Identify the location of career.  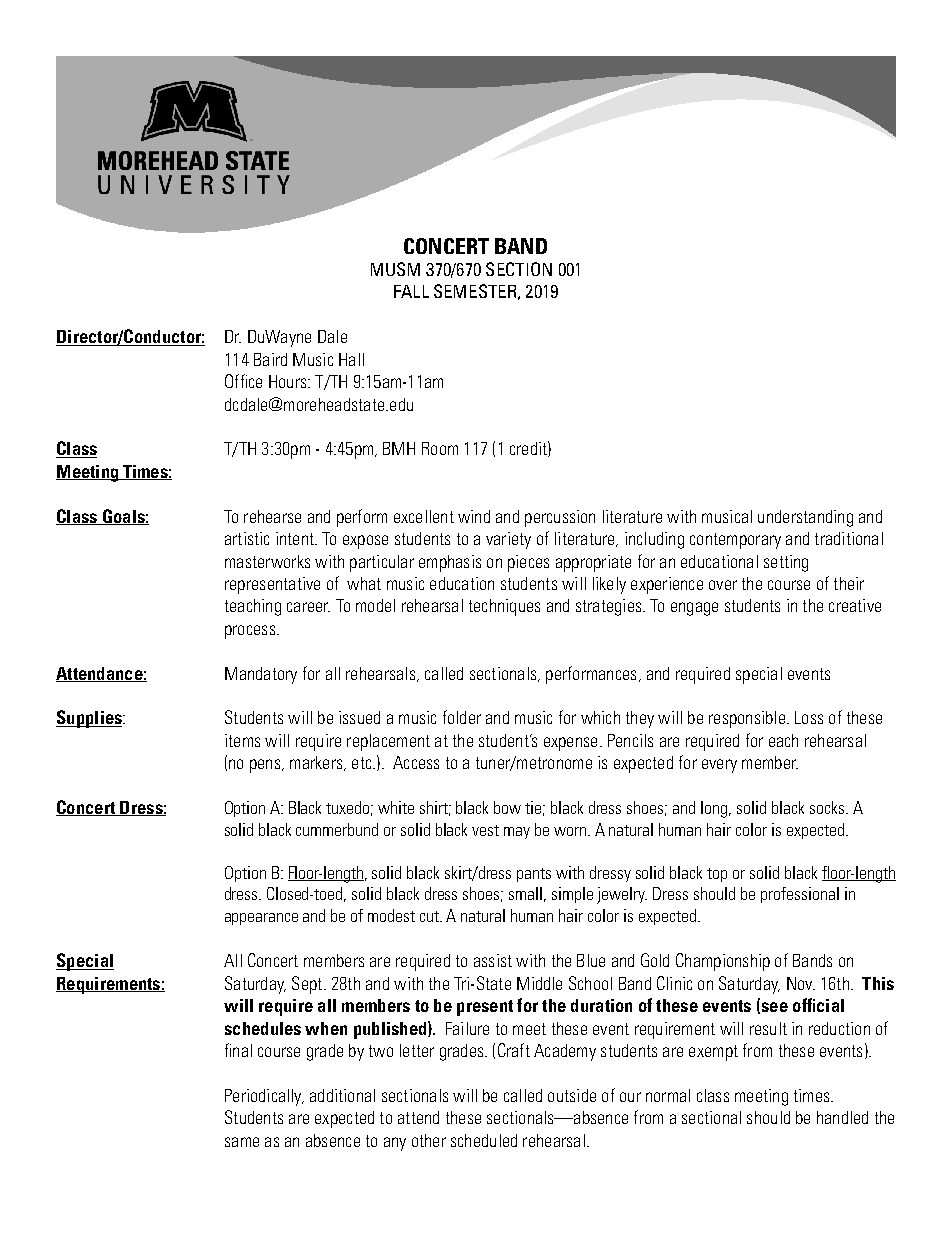
(308, 607).
